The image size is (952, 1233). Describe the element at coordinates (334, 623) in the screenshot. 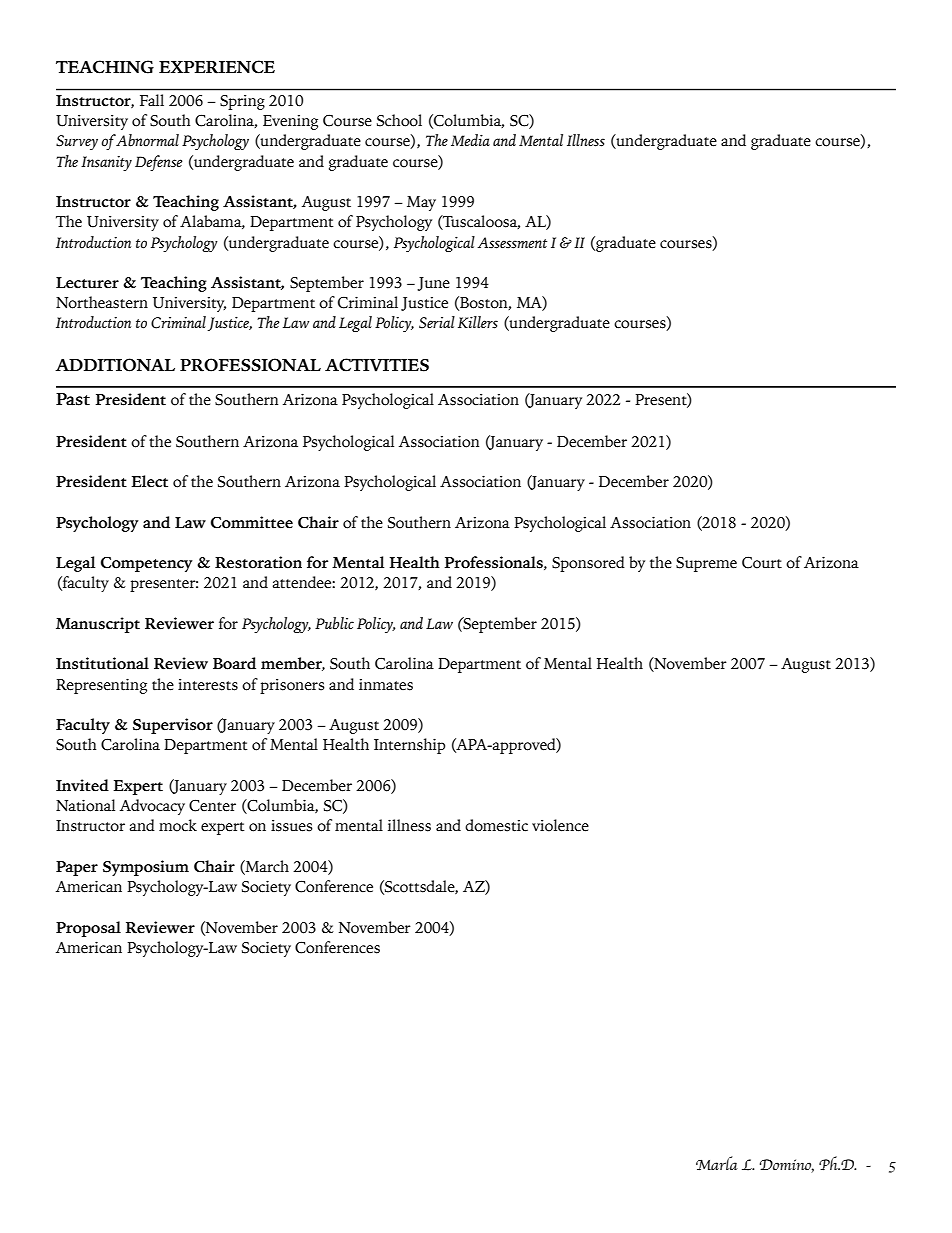

I see `Public` at that location.
